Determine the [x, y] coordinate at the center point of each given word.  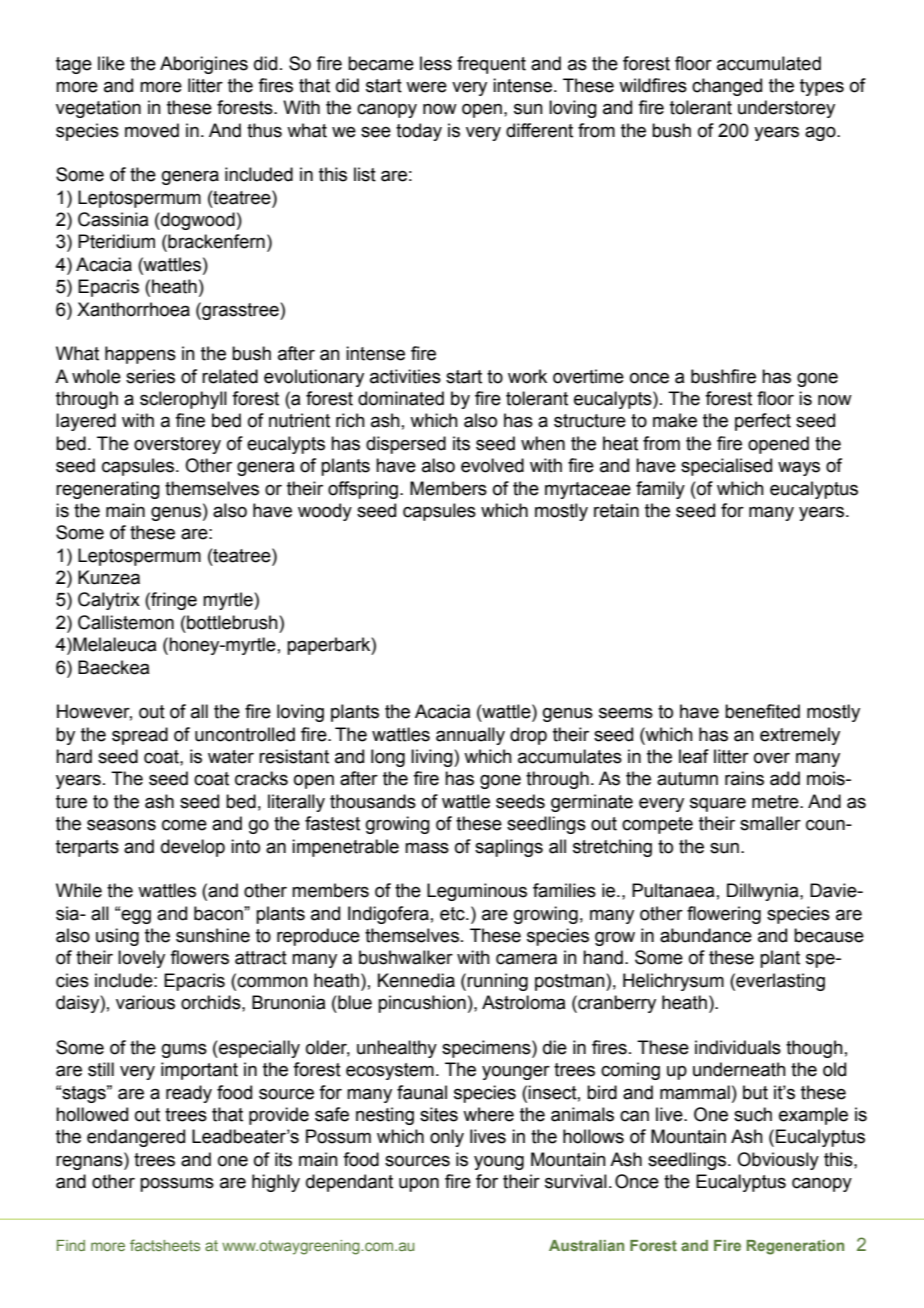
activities [405, 376]
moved [152, 130]
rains [744, 778]
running [497, 982]
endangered [136, 1138]
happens [140, 355]
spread [140, 736]
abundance [706, 935]
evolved [492, 465]
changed [727, 87]
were [426, 87]
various [145, 1002]
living [433, 758]
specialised [726, 467]
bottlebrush [232, 622]
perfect [763, 422]
